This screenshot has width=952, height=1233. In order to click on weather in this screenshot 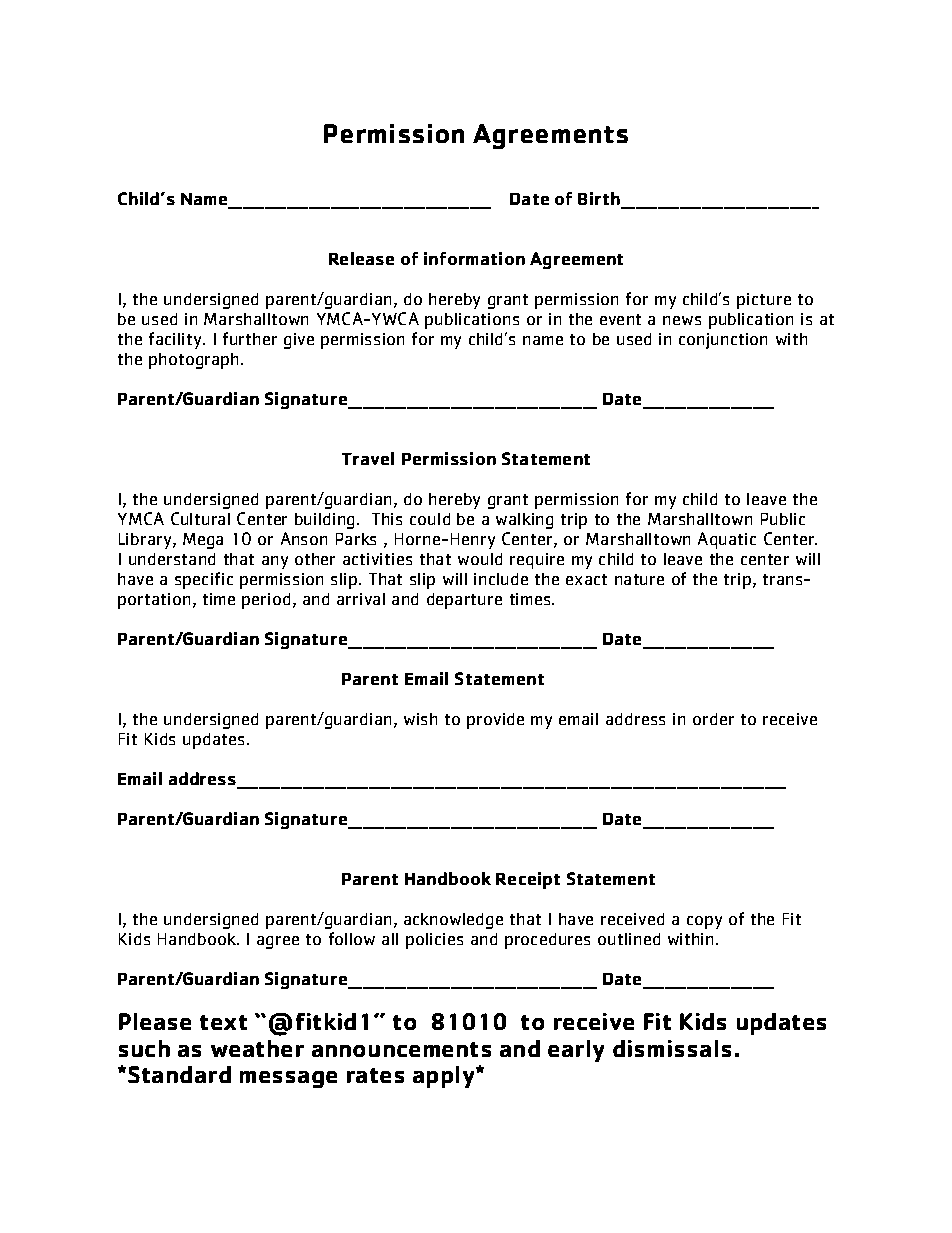, I will do `click(257, 1048)`.
